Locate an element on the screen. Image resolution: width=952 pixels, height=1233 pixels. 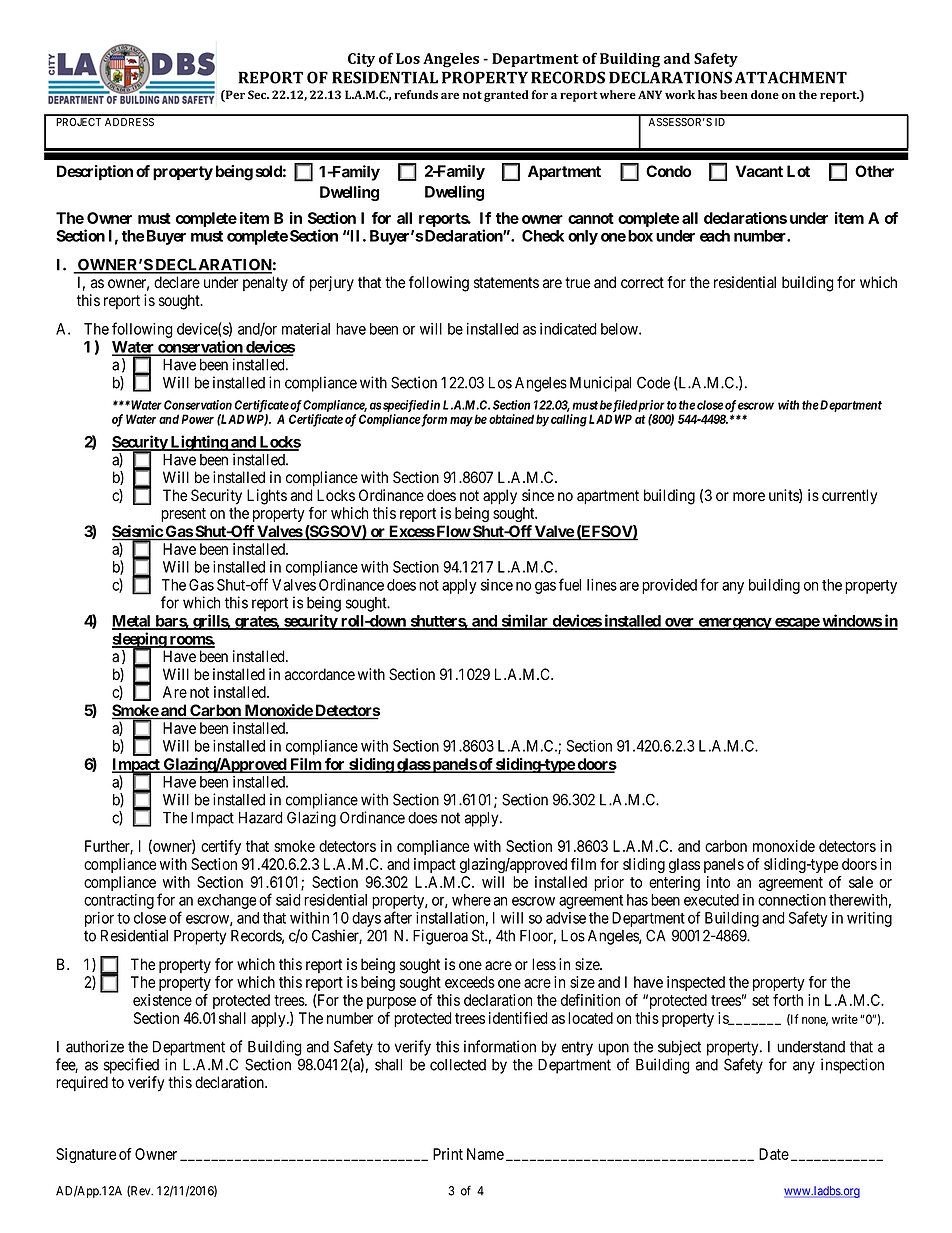
may is located at coordinates (461, 422).
